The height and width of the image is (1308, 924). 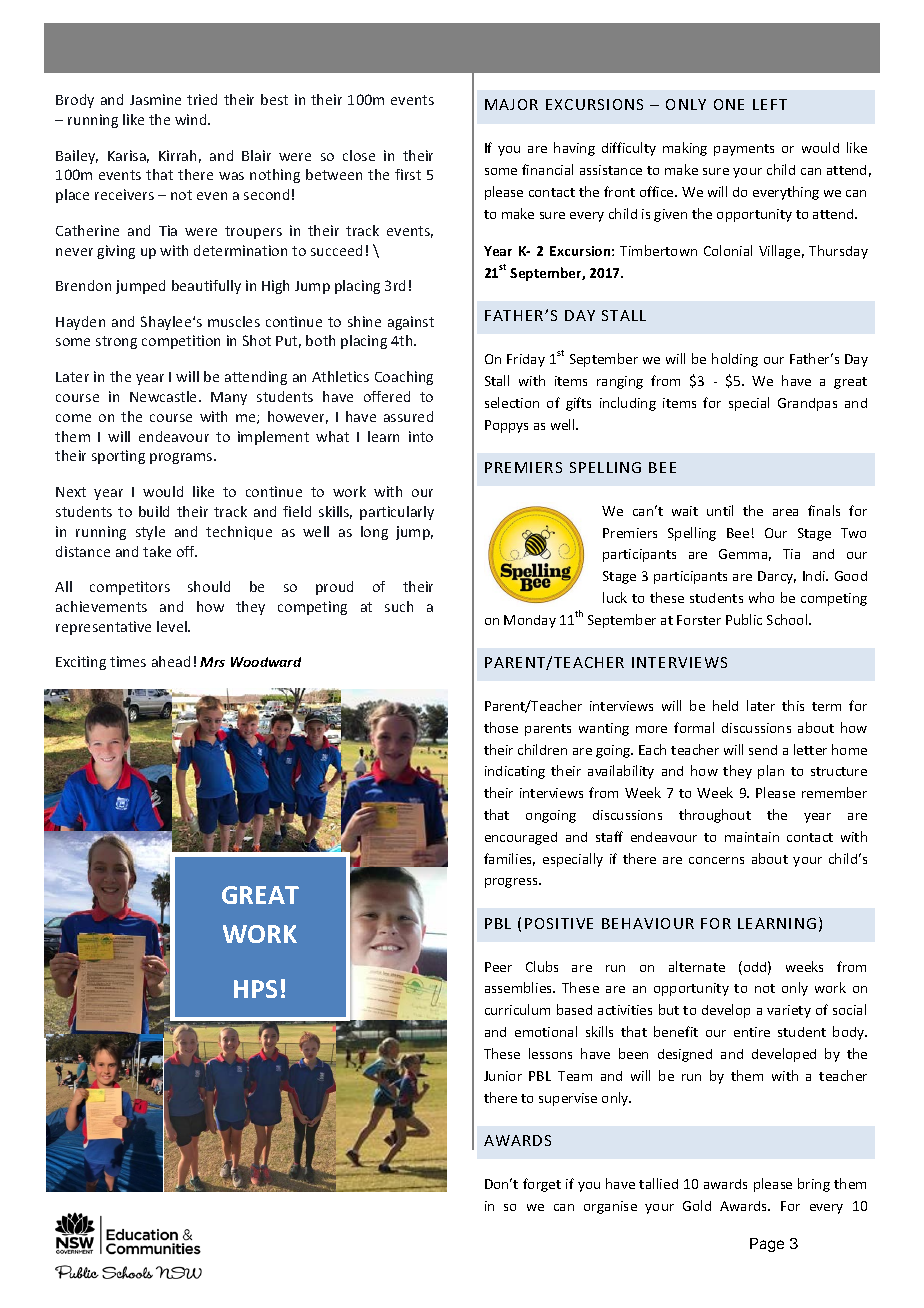 I want to click on organise, so click(x=610, y=1207).
